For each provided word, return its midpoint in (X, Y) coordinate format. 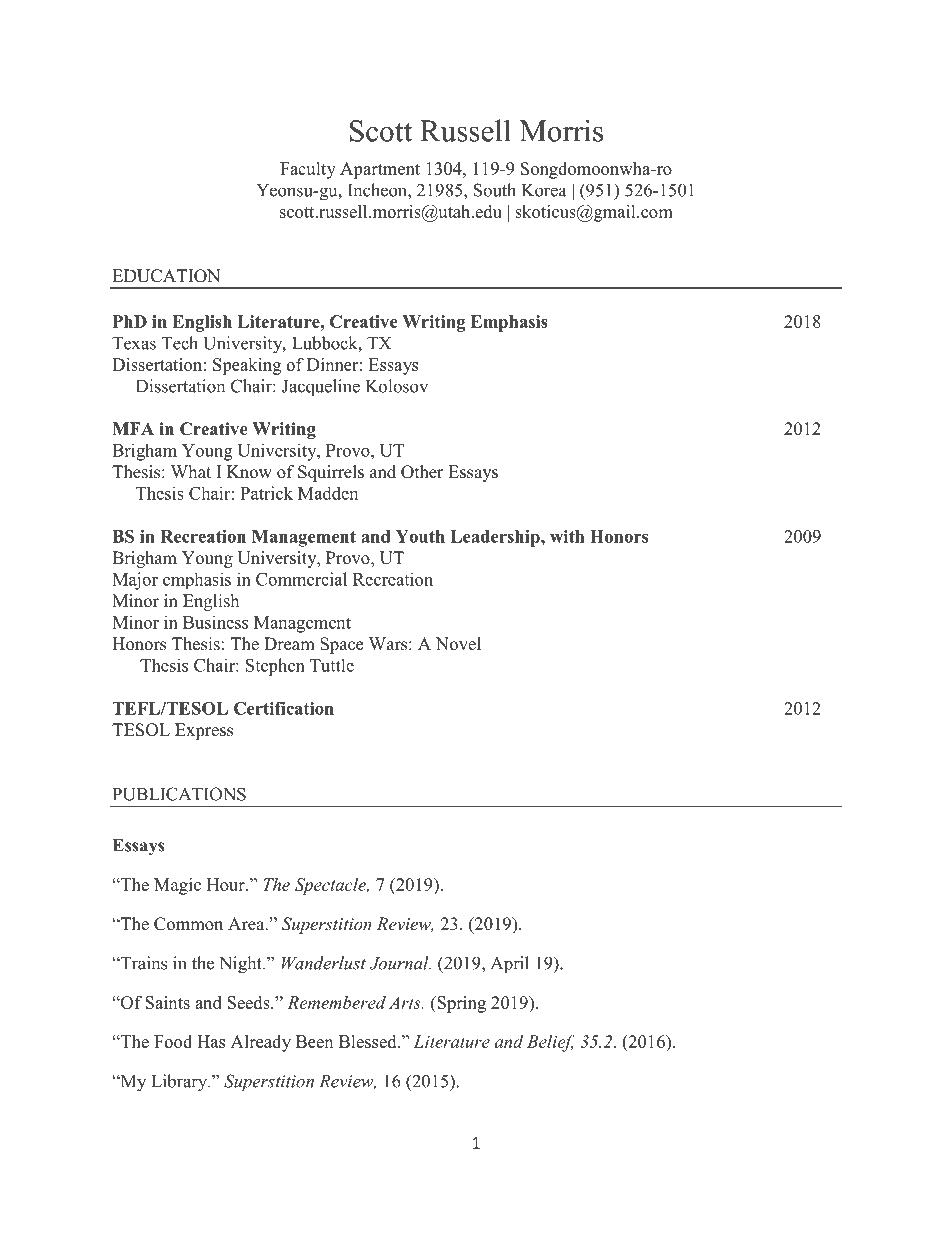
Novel (458, 644)
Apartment (380, 170)
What (191, 471)
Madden (328, 493)
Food (173, 1041)
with (567, 536)
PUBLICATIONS (179, 794)
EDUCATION (166, 276)
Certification (284, 708)
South (495, 190)
